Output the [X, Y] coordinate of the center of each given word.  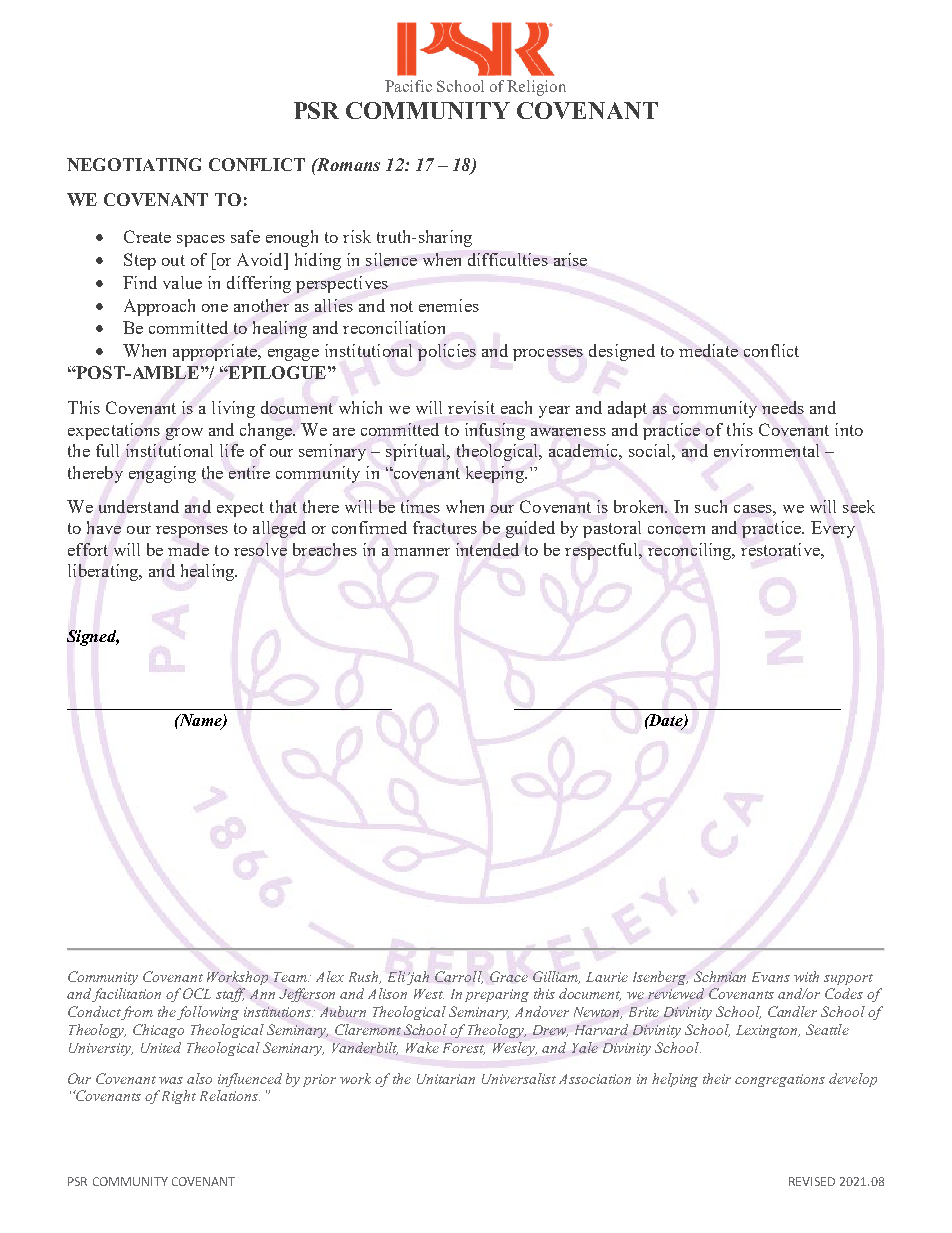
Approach [159, 307]
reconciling [691, 551]
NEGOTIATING [134, 164]
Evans [771, 977]
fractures [445, 527]
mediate [708, 350]
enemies [449, 305]
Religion [536, 88]
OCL [197, 993]
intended [487, 549]
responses [192, 532]
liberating [104, 572]
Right [179, 1097]
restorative [781, 549]
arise [570, 259]
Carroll [459, 977]
